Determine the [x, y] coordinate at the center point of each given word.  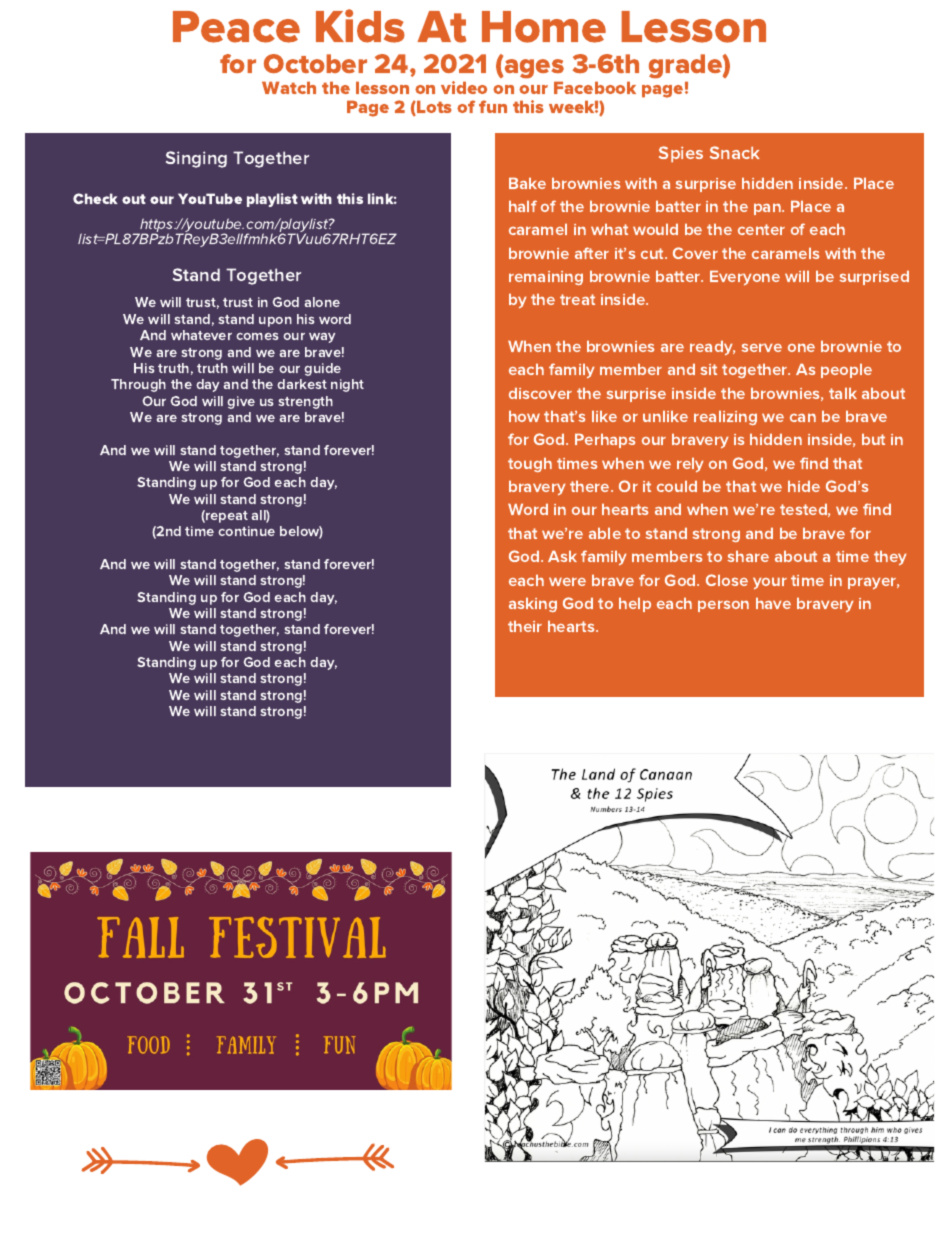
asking [533, 605]
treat [577, 299]
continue [246, 531]
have [773, 603]
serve [762, 348]
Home [544, 27]
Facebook [595, 88]
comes [257, 336]
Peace [236, 27]
